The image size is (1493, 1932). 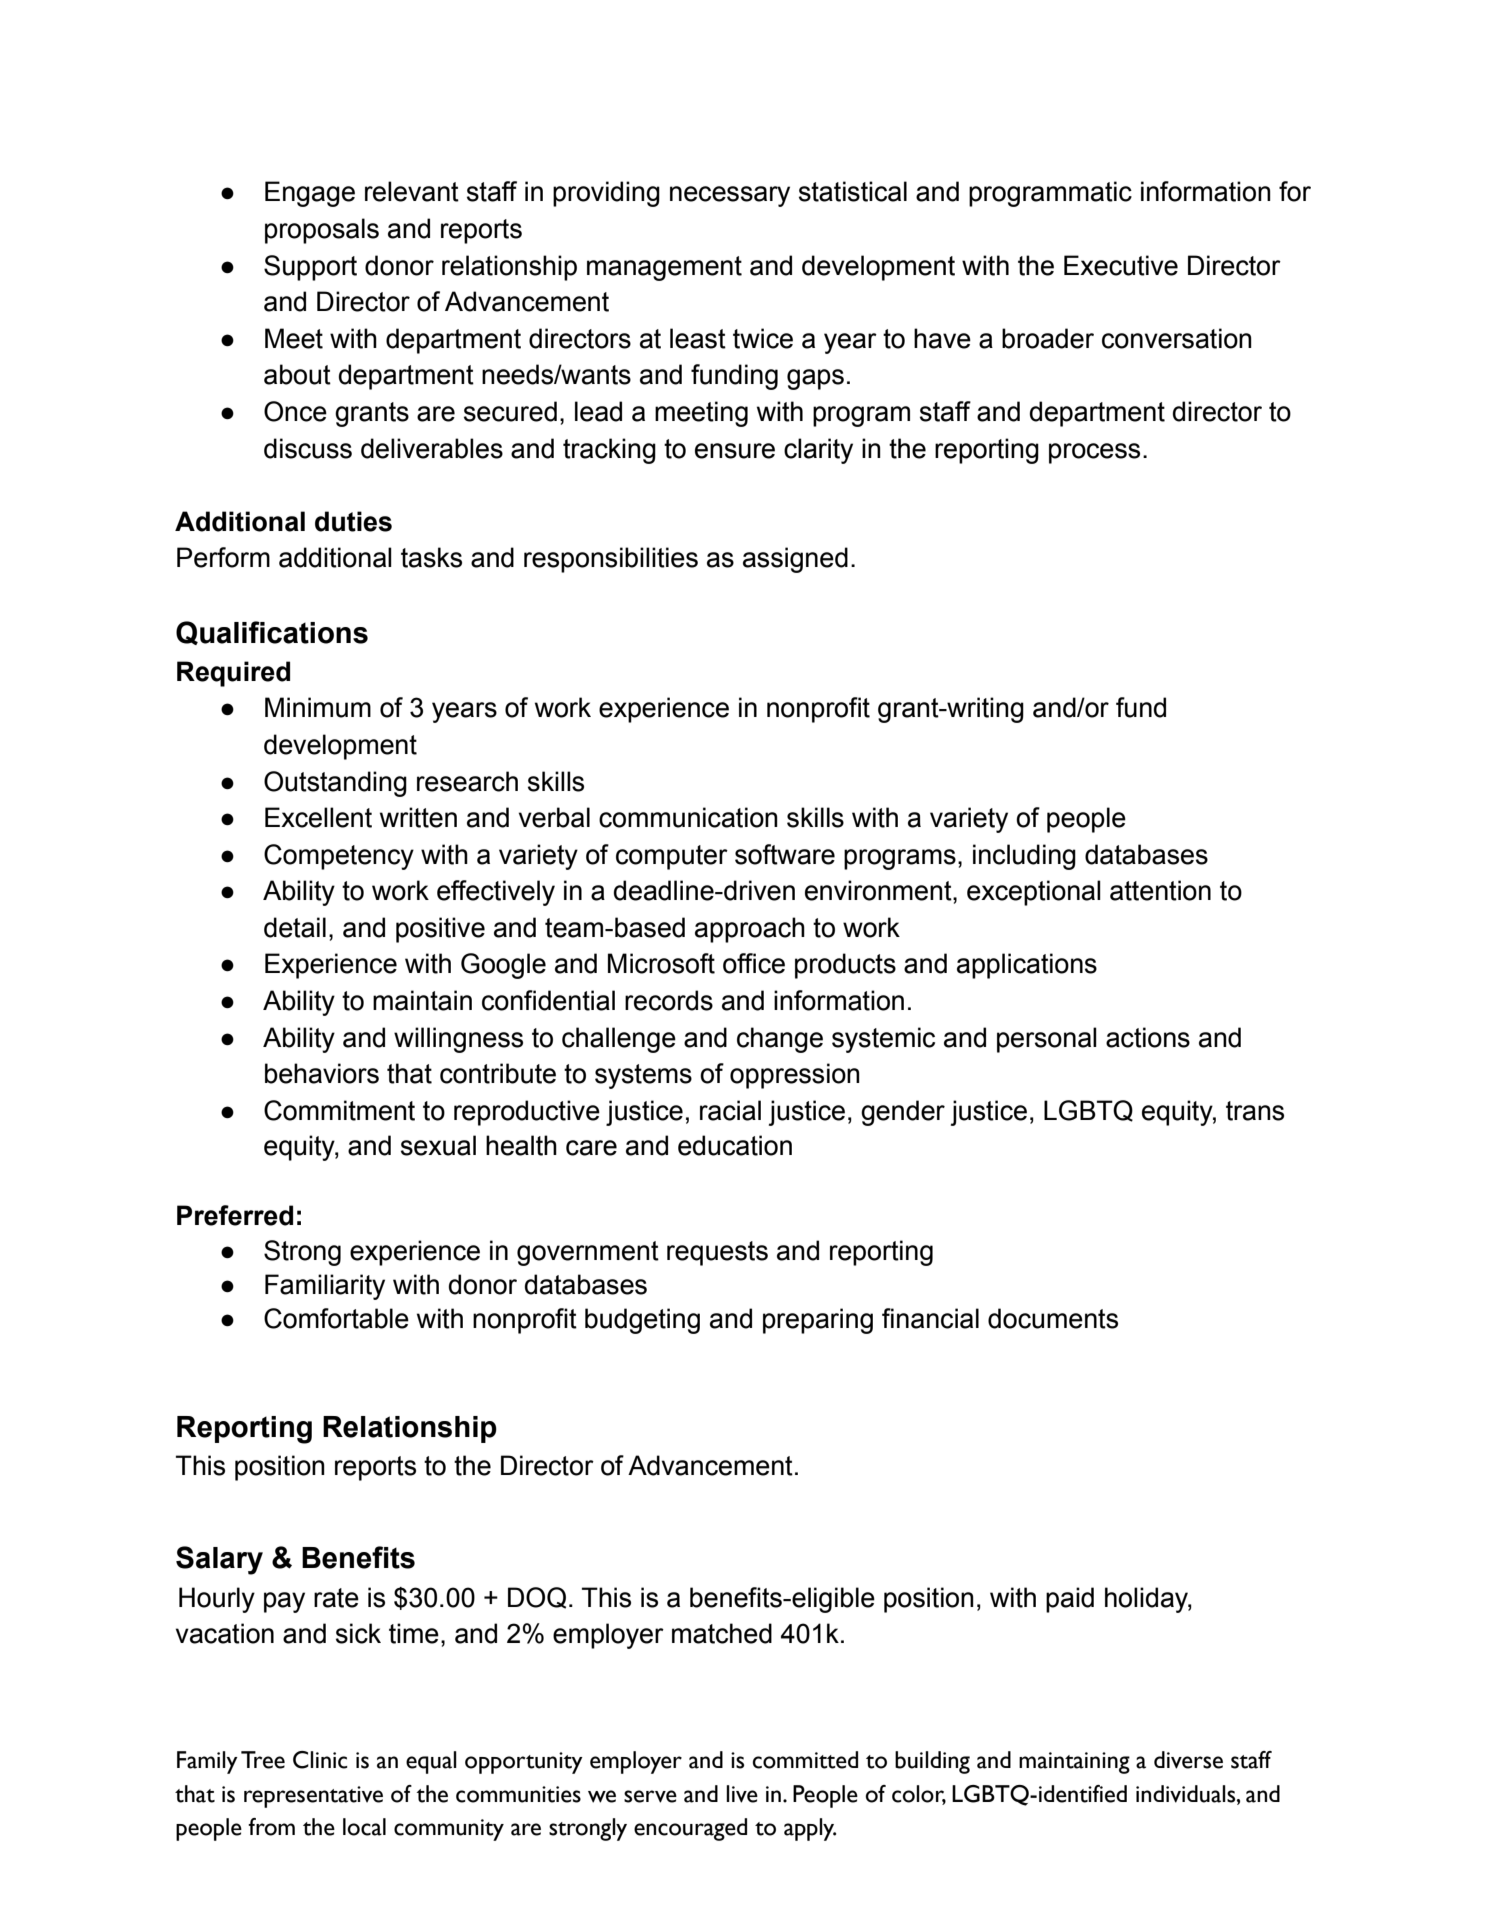 I want to click on proposals, so click(x=322, y=231).
